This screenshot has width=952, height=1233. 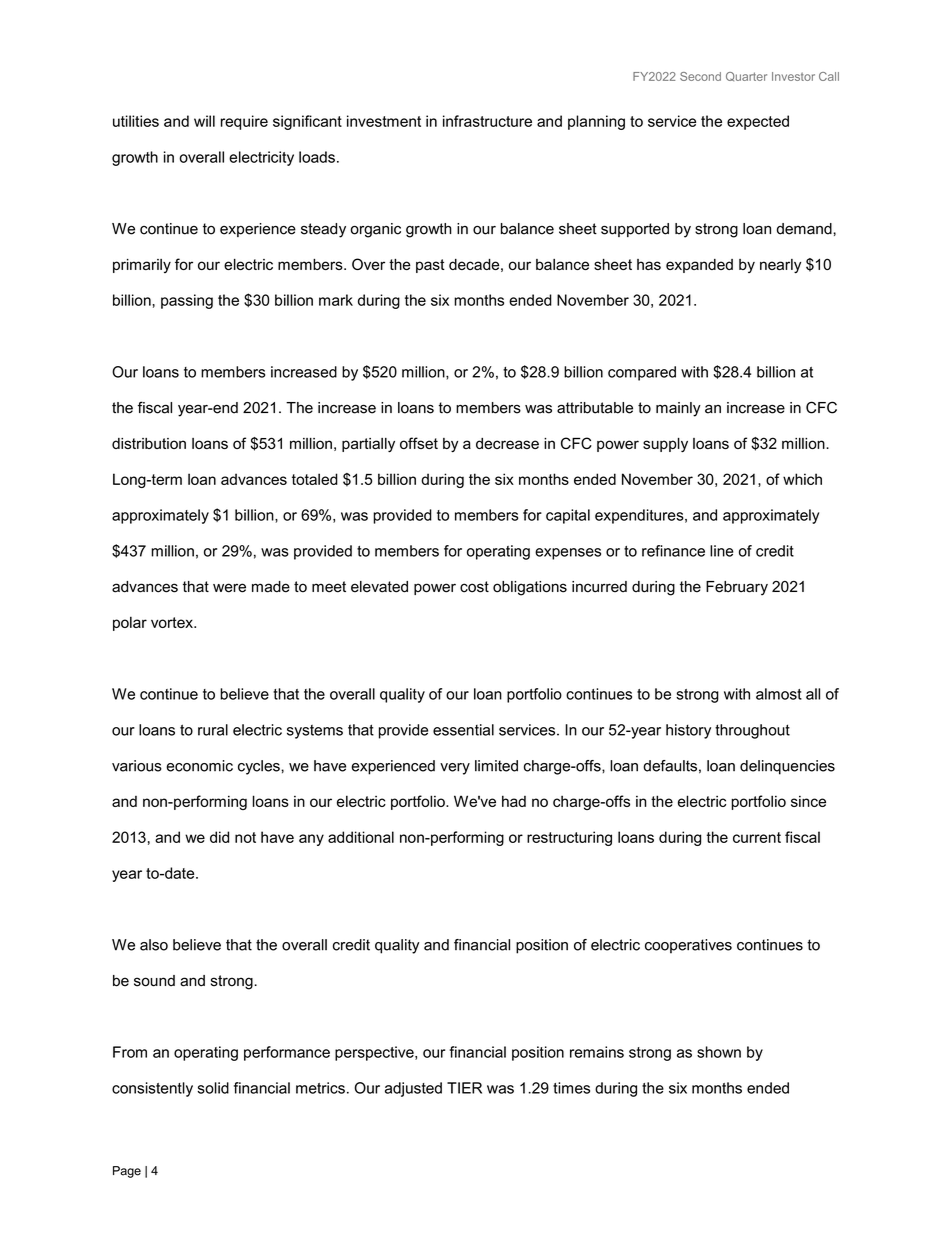 I want to click on solid, so click(x=213, y=1088).
